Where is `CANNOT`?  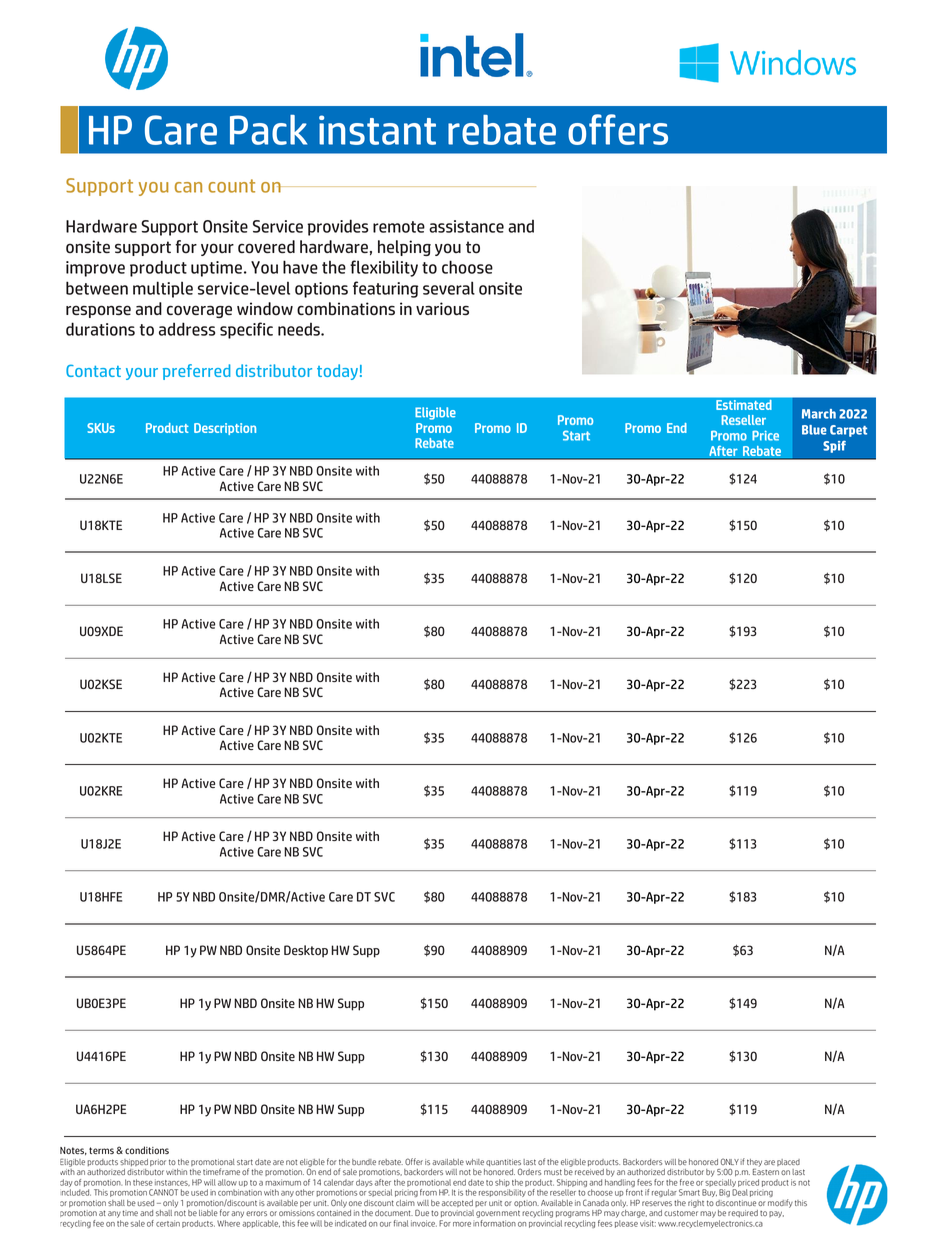
CANNOT is located at coordinates (163, 1192).
